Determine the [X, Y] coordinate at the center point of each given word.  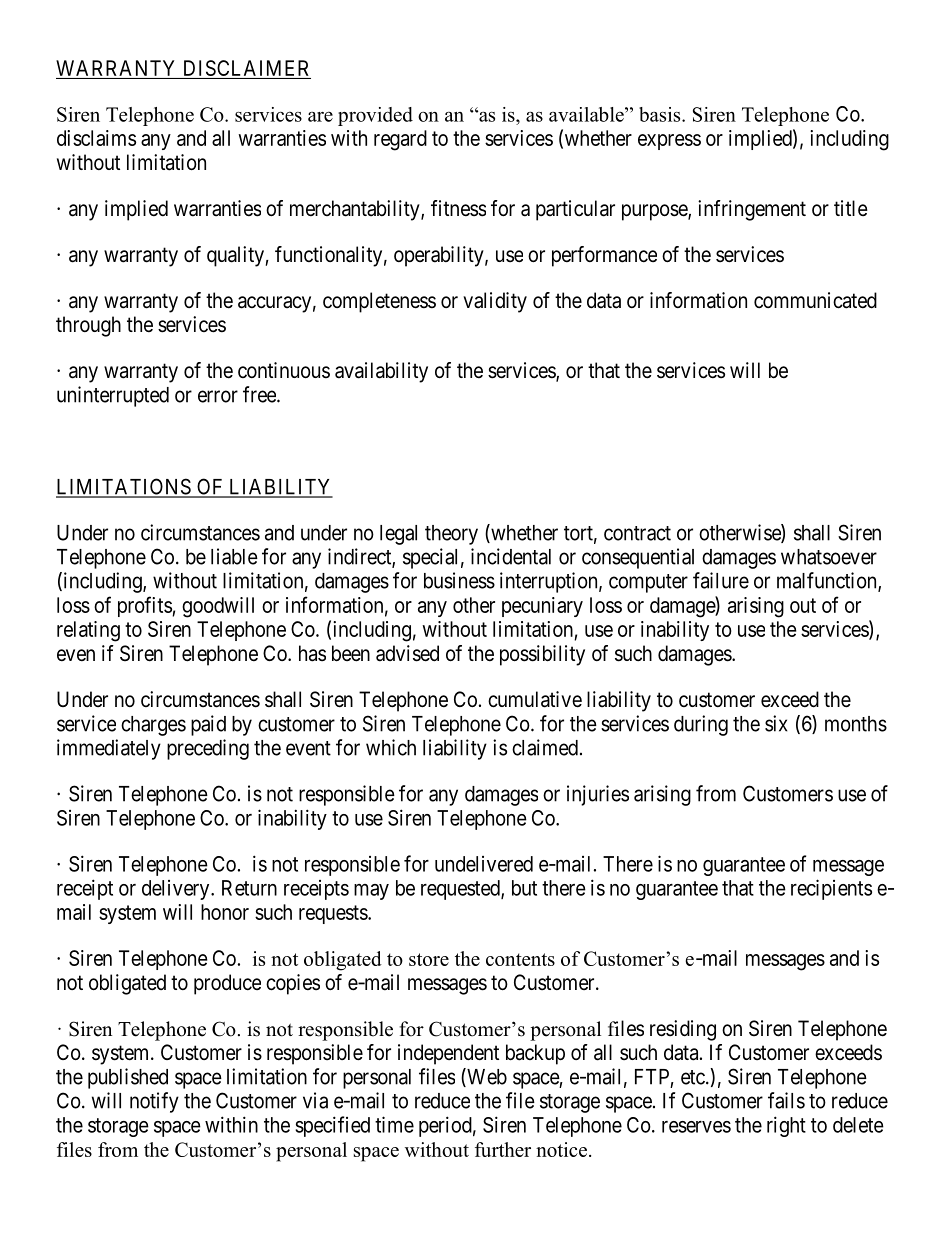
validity [495, 302]
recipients [831, 889]
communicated [815, 300]
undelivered [484, 864]
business [459, 580]
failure [721, 580]
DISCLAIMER [246, 68]
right [786, 1126]
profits [145, 606]
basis [661, 114]
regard [400, 140]
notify [154, 1102]
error [218, 396]
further [503, 1149]
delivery [177, 890]
